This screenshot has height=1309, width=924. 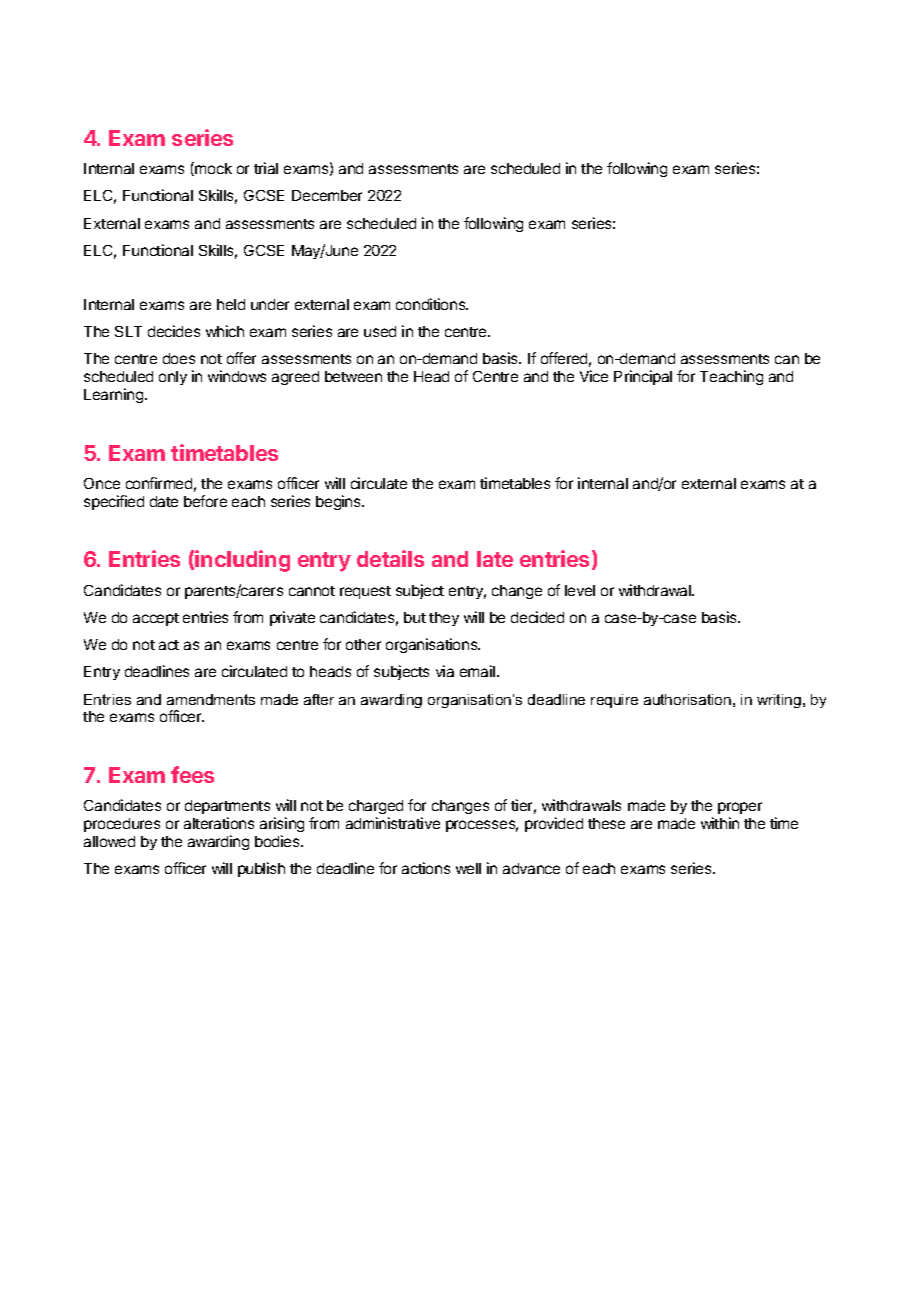 What do you see at coordinates (173, 378) in the screenshot?
I see `only` at bounding box center [173, 378].
